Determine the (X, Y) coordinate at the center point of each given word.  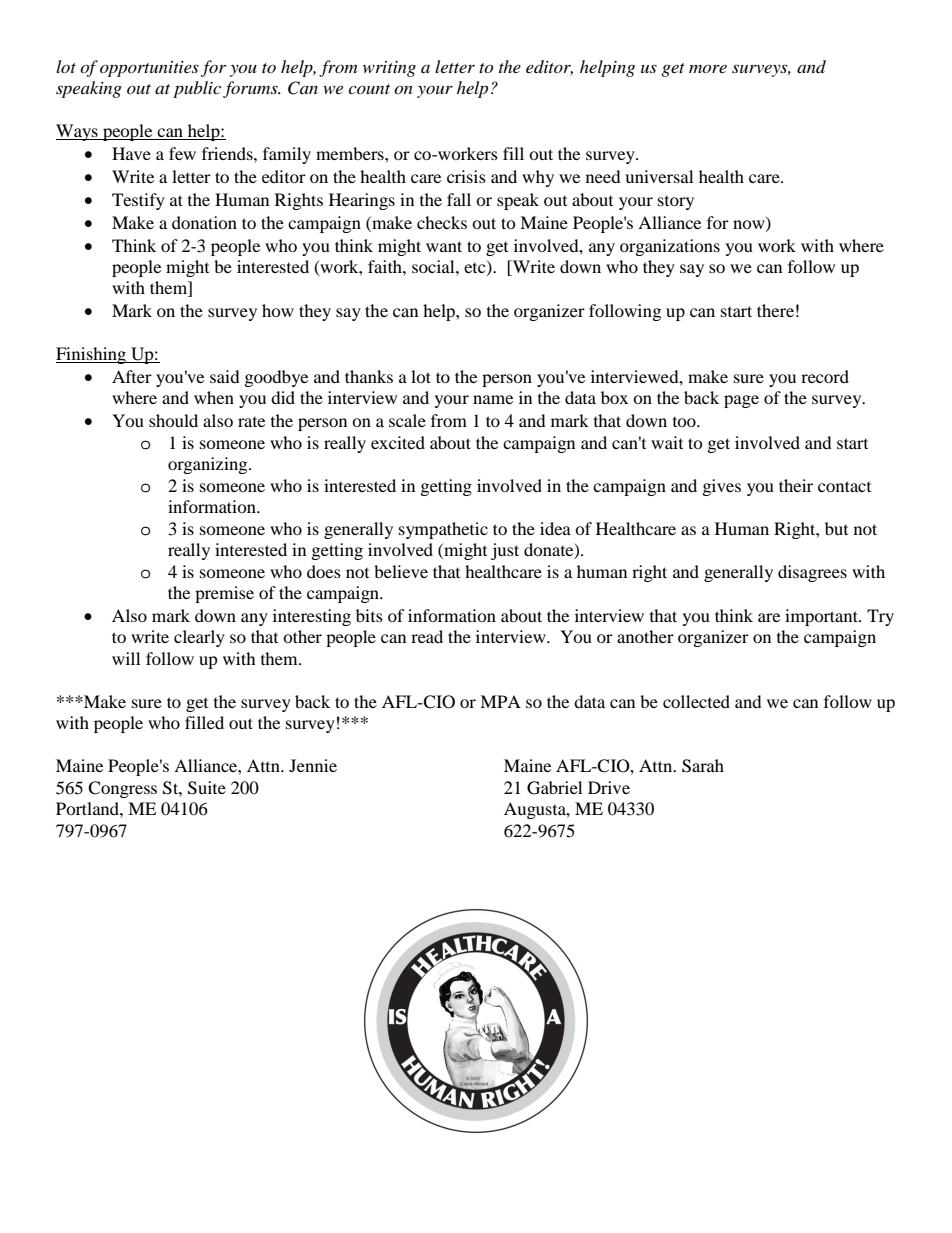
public (198, 89)
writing (389, 69)
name (493, 399)
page (741, 401)
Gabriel (554, 788)
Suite (207, 788)
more (708, 68)
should (173, 420)
